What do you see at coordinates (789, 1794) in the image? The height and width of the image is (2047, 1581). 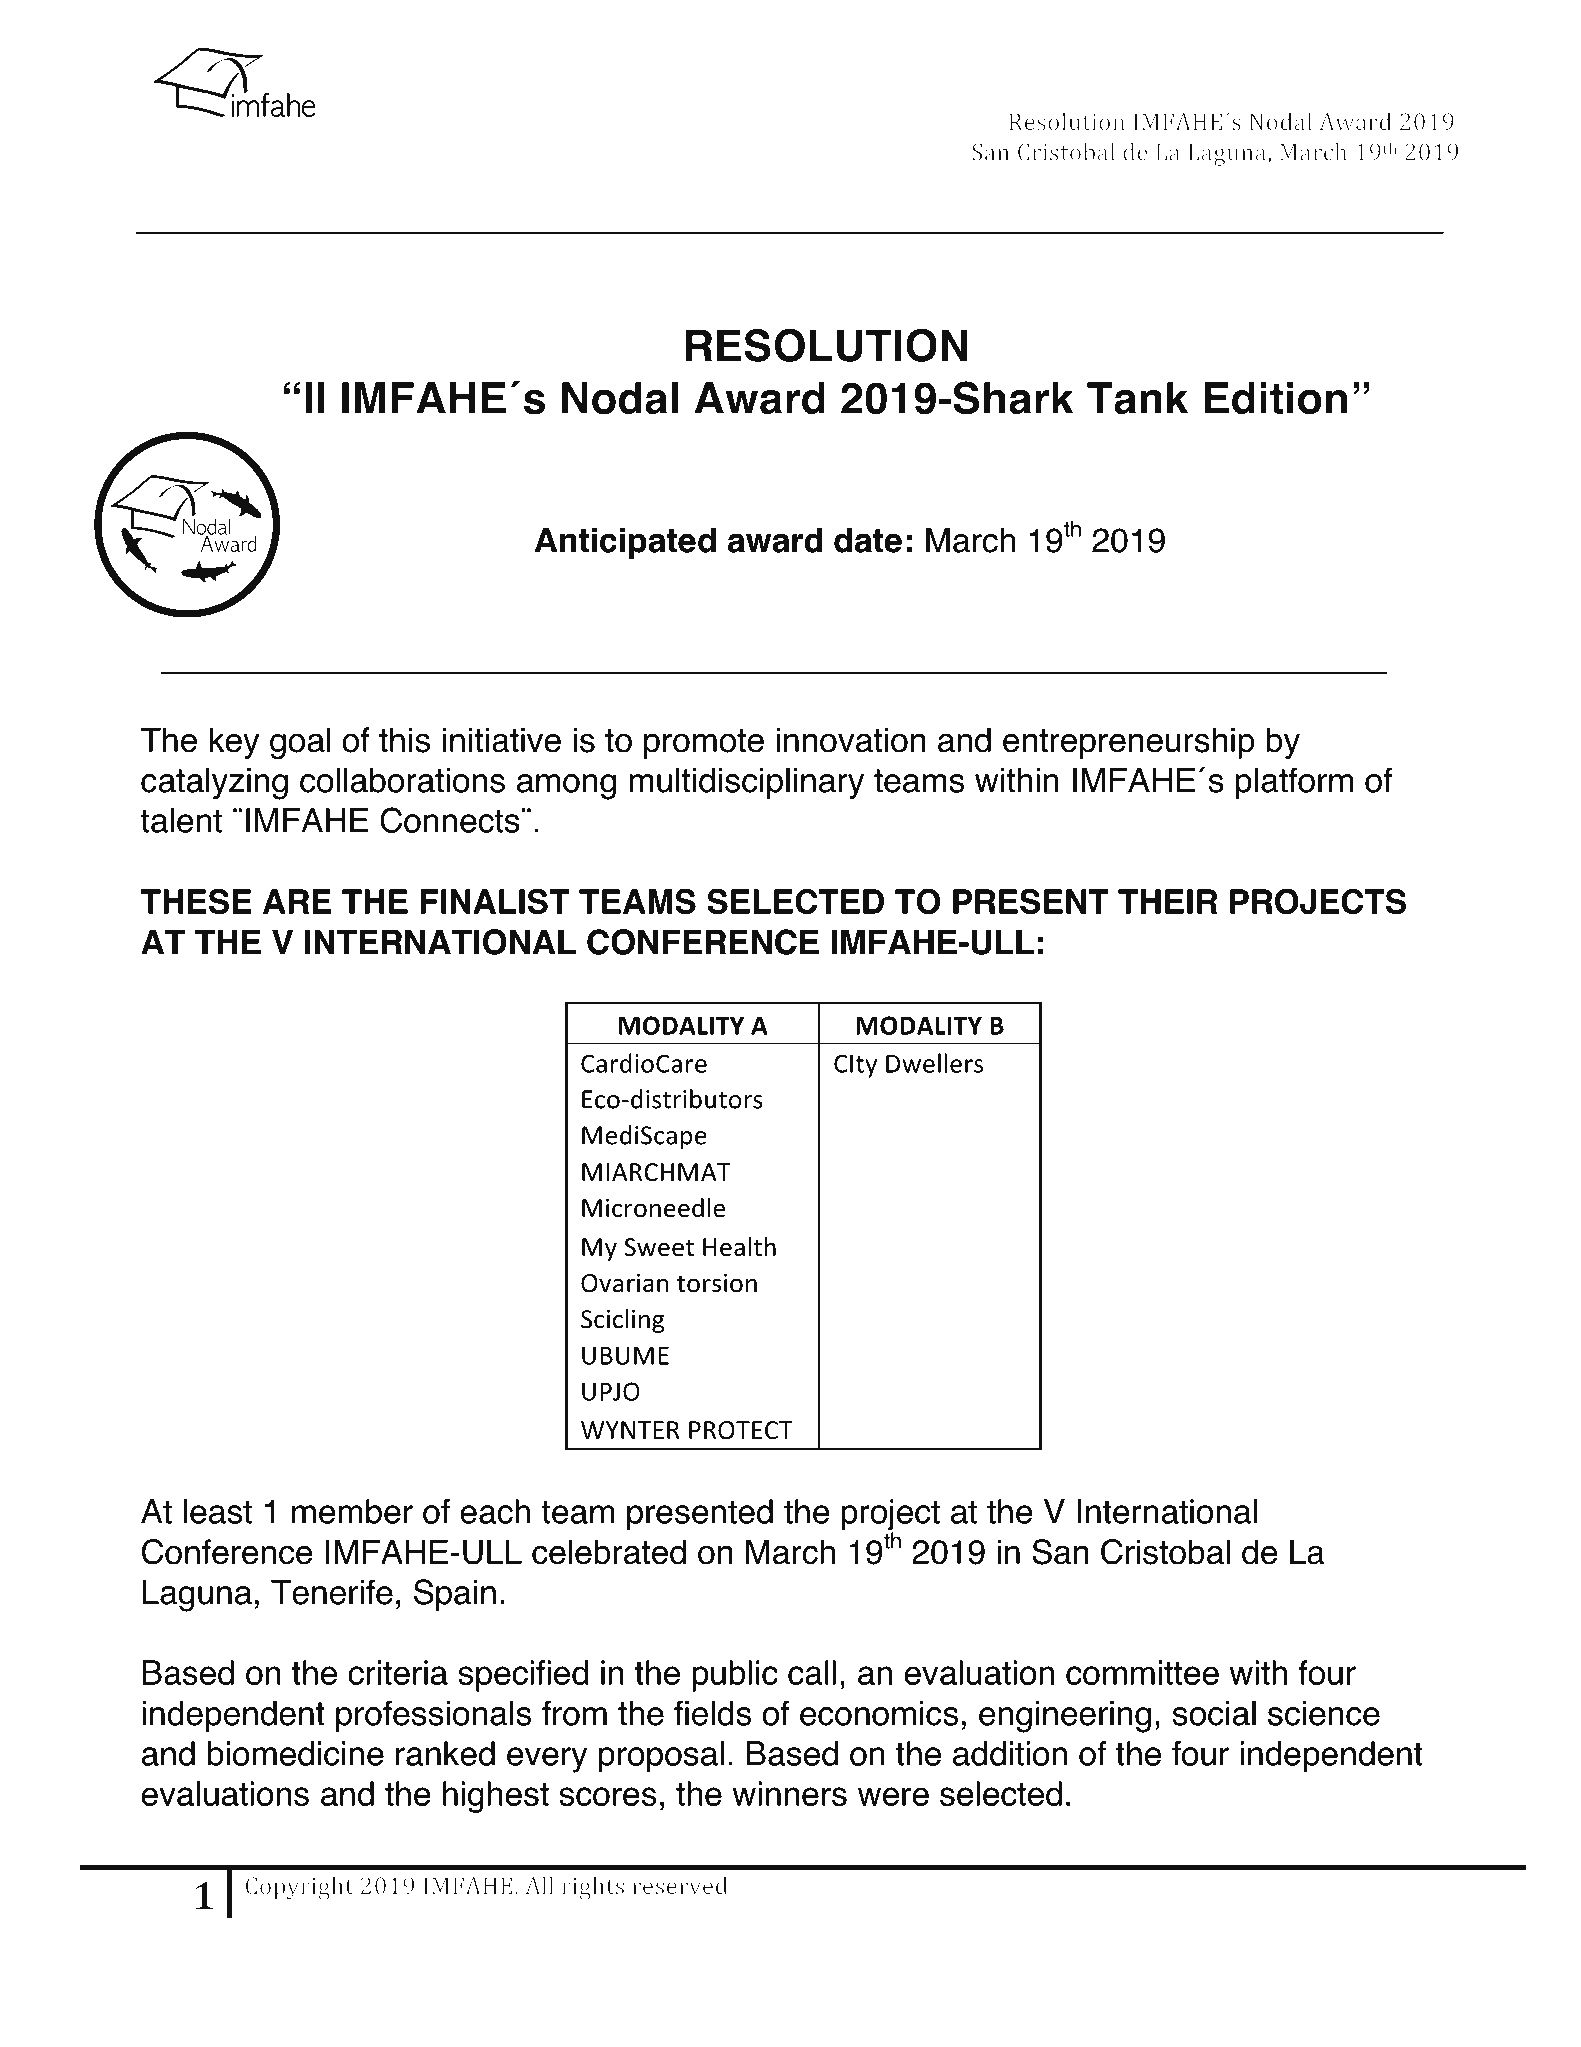 I see `winners` at bounding box center [789, 1794].
